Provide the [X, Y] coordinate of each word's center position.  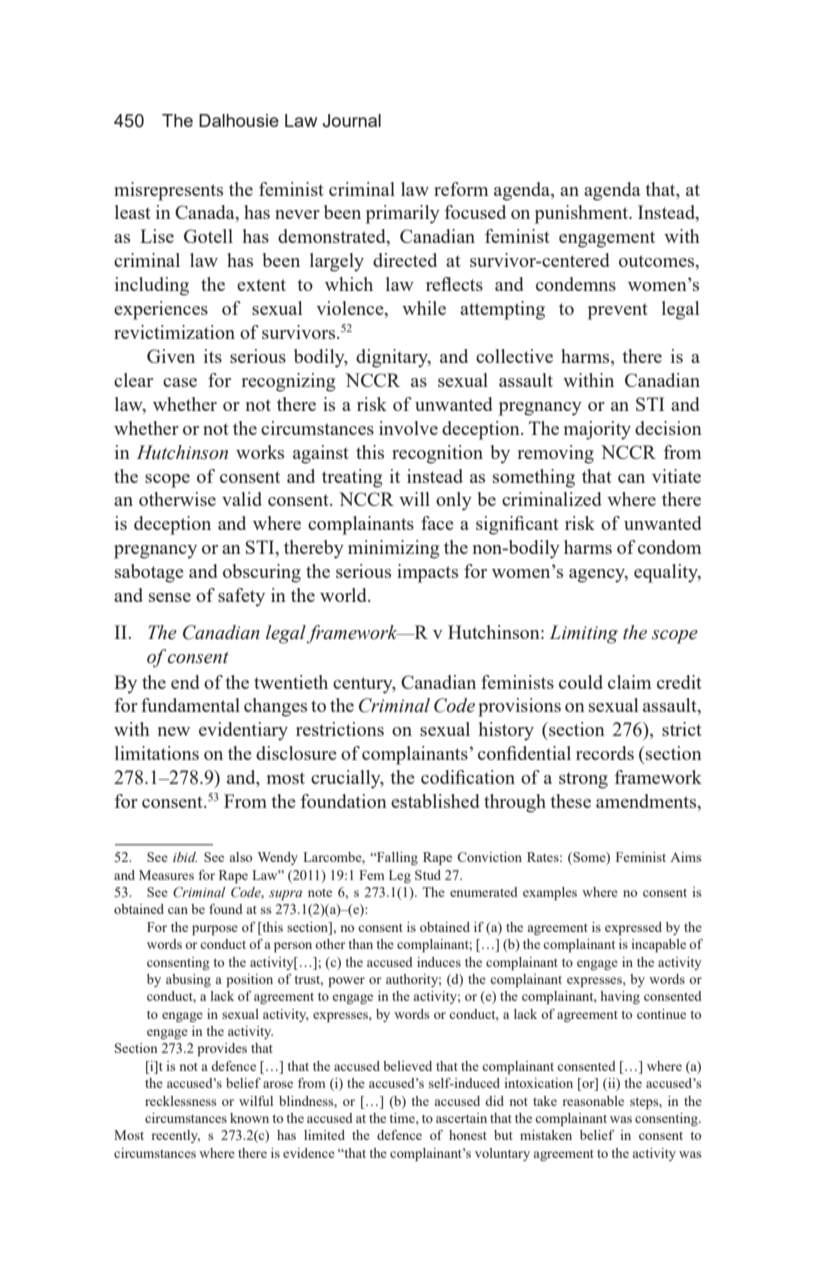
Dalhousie [239, 120]
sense [170, 597]
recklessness [180, 1101]
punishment [583, 214]
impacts [427, 573]
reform [461, 189]
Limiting [584, 634]
